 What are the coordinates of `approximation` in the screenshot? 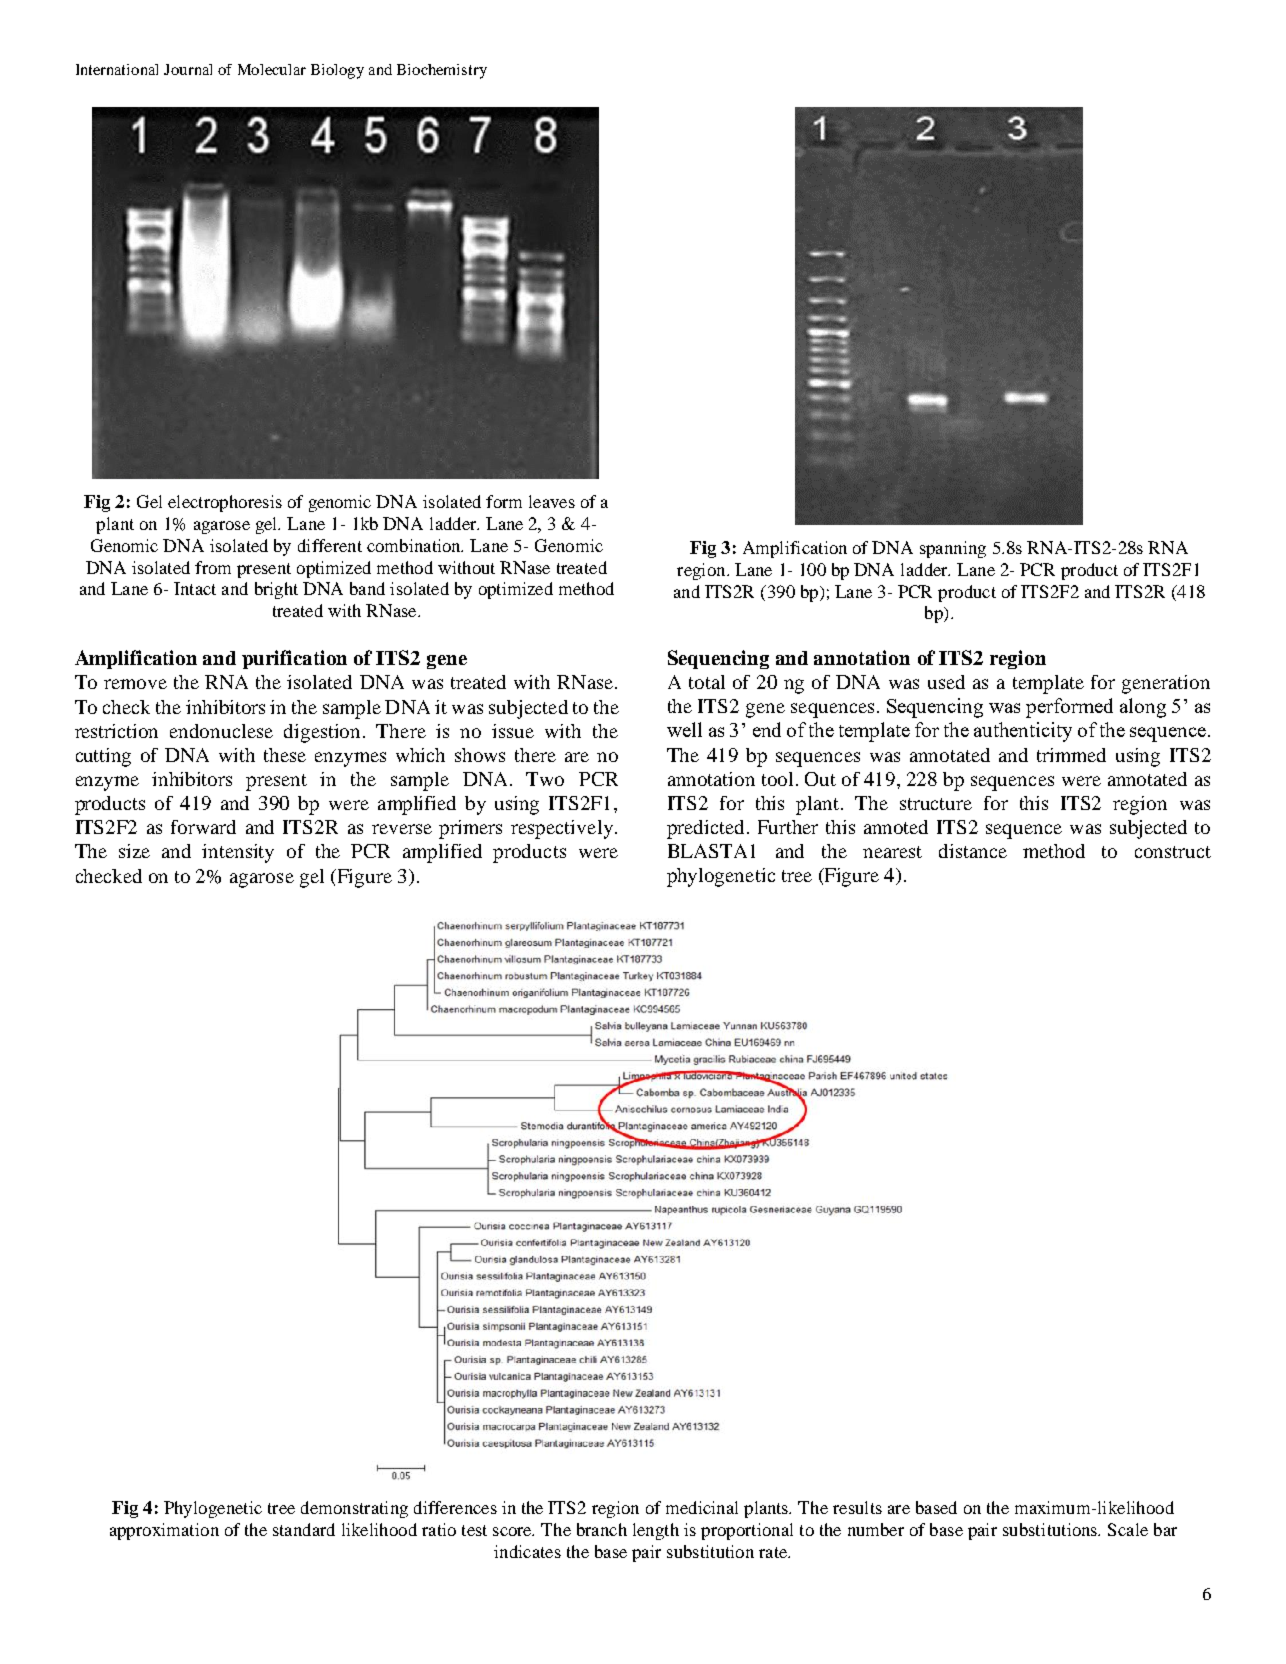 It's located at (164, 1531).
